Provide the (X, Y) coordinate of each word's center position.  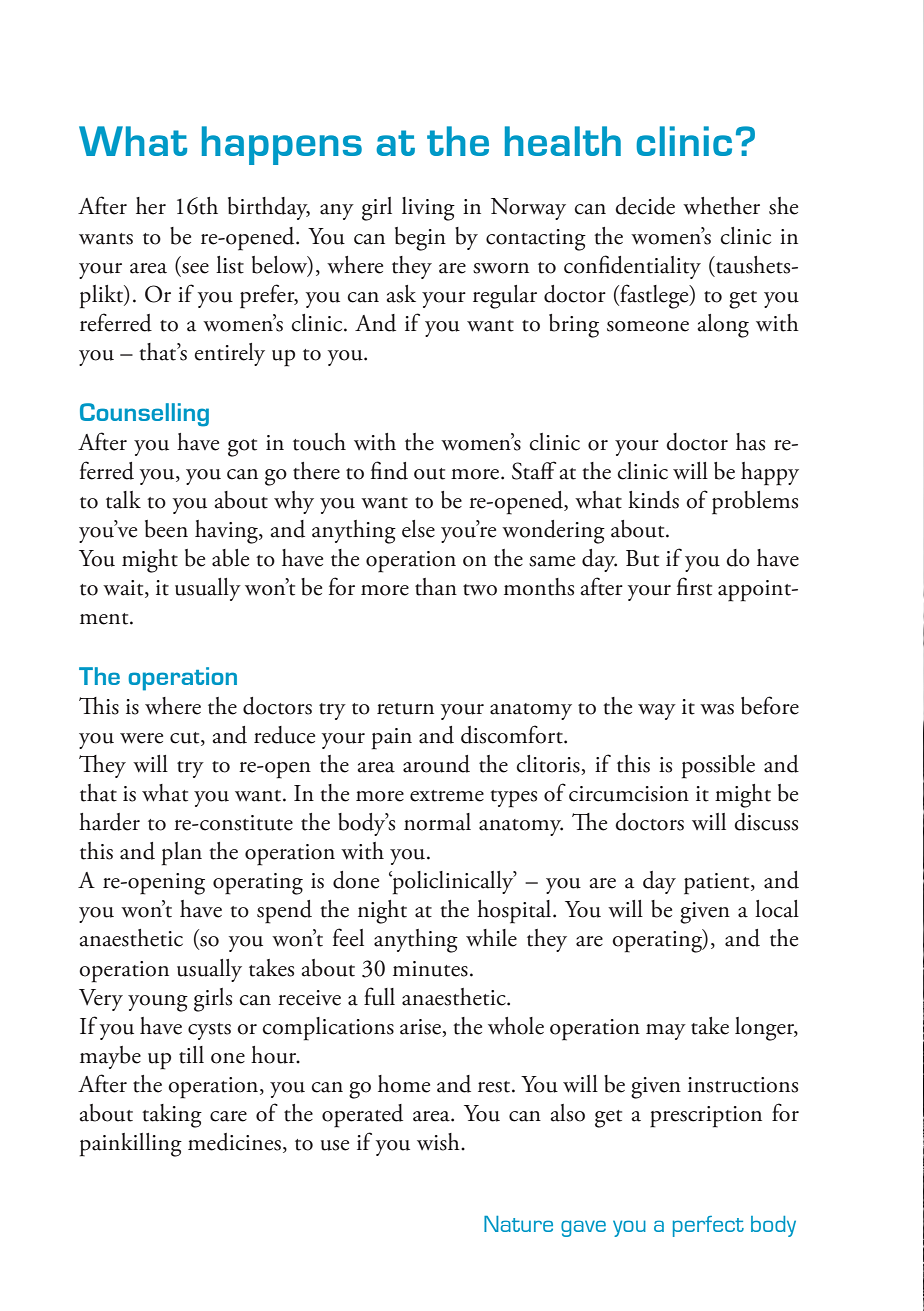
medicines (234, 1142)
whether (721, 206)
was (717, 709)
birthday (269, 208)
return (405, 709)
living (428, 209)
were (141, 738)
